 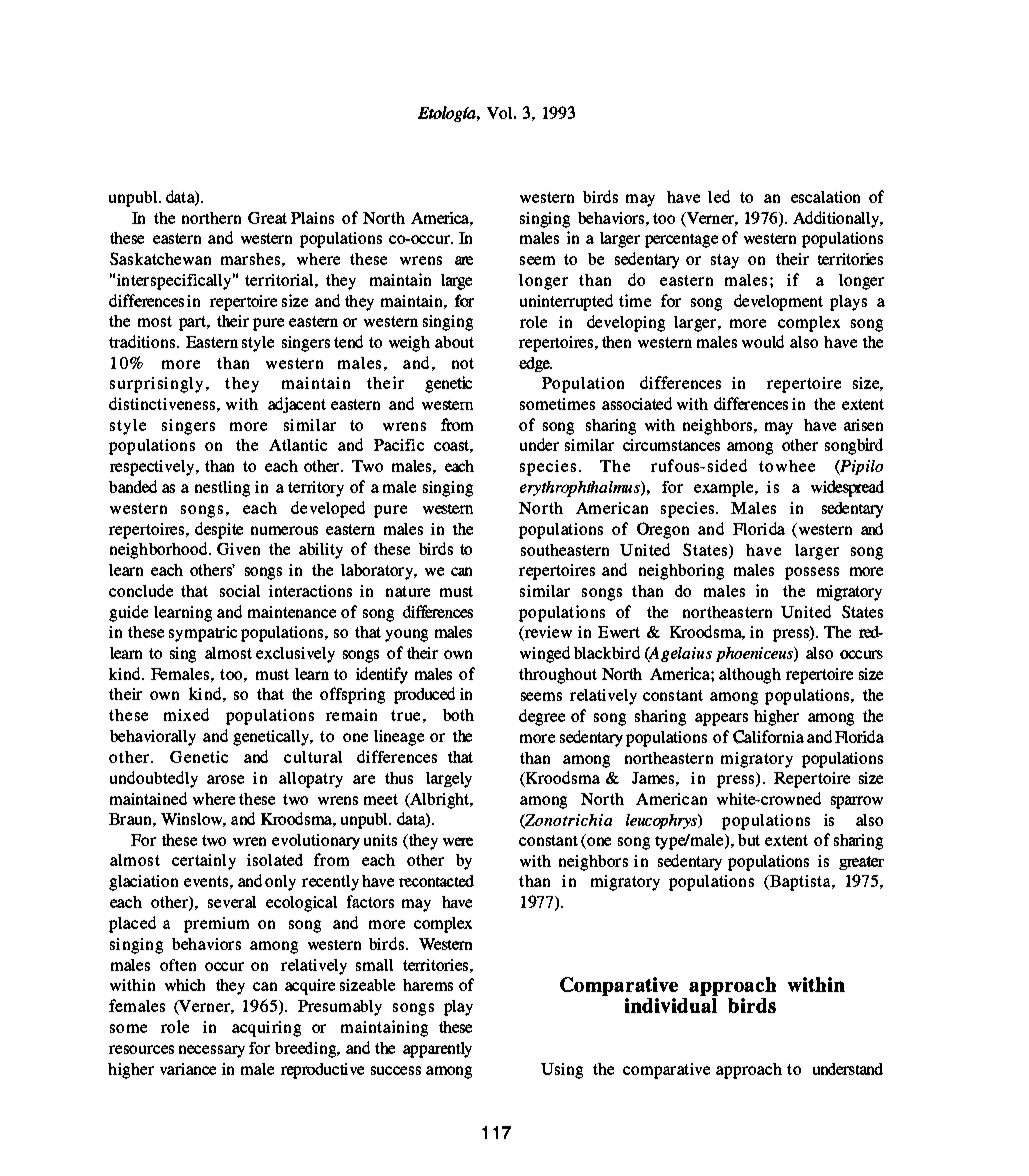 I want to click on Saskatchewan, so click(x=160, y=258).
